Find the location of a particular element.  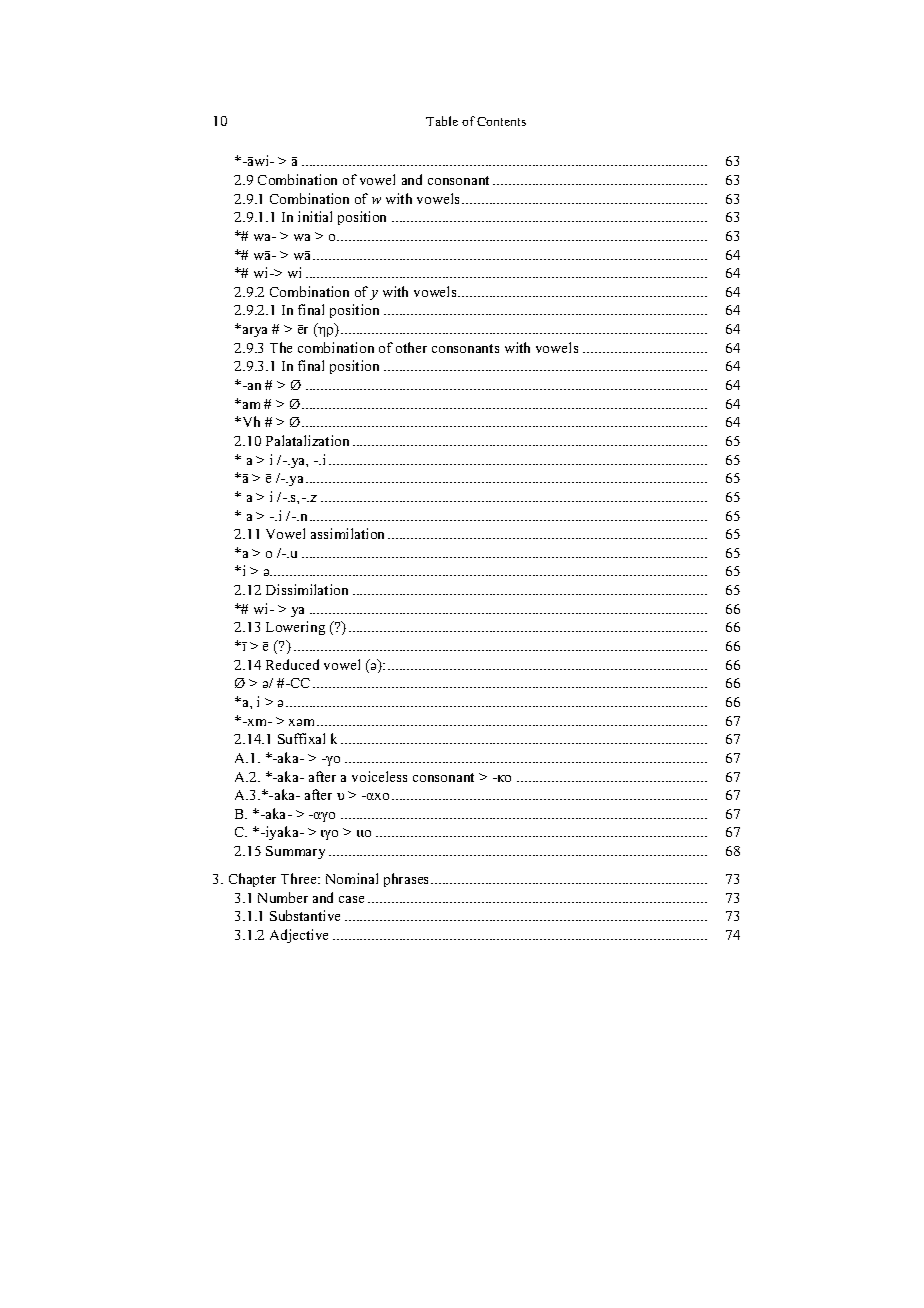

Table is located at coordinates (442, 121).
